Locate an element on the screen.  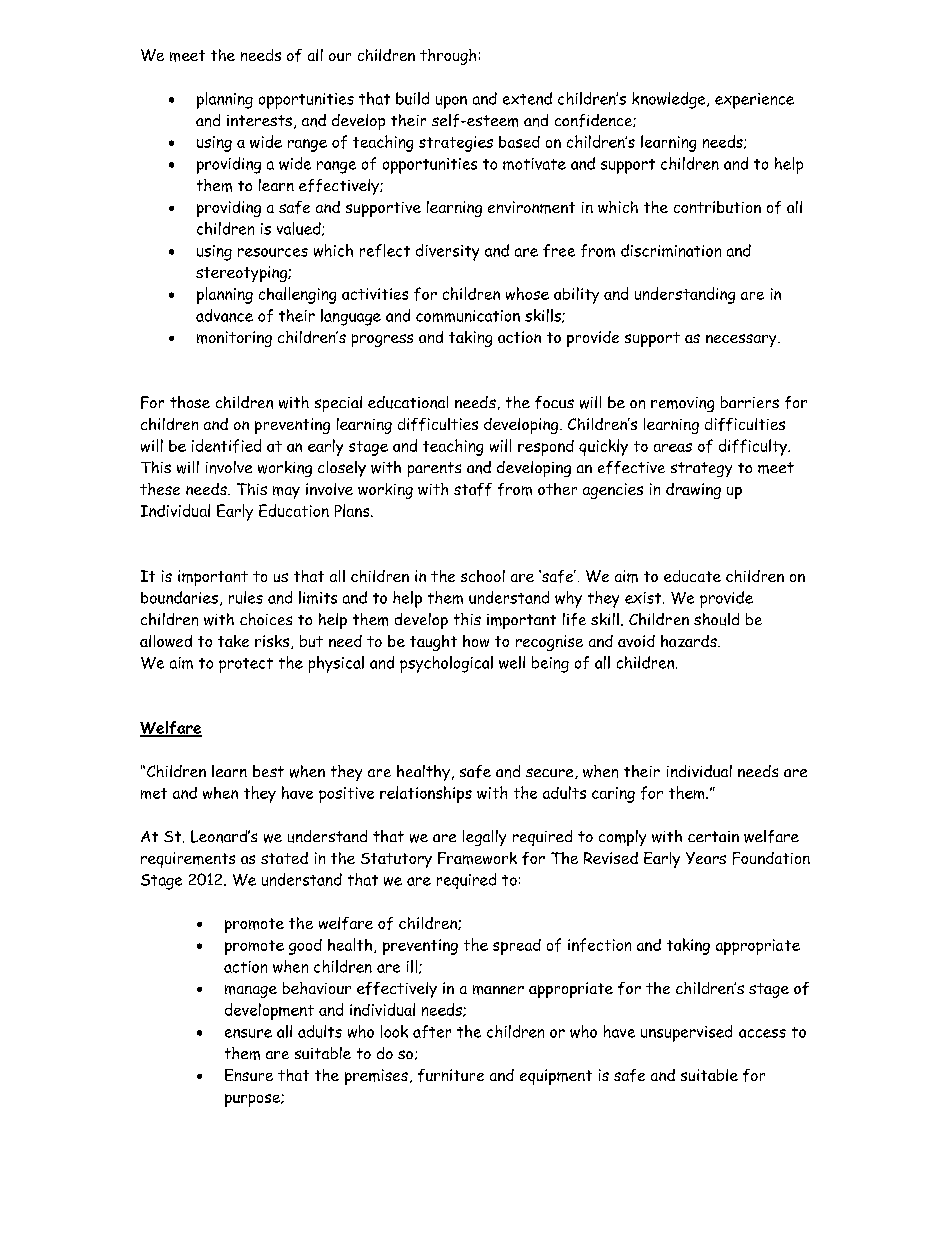
staff is located at coordinates (473, 489).
